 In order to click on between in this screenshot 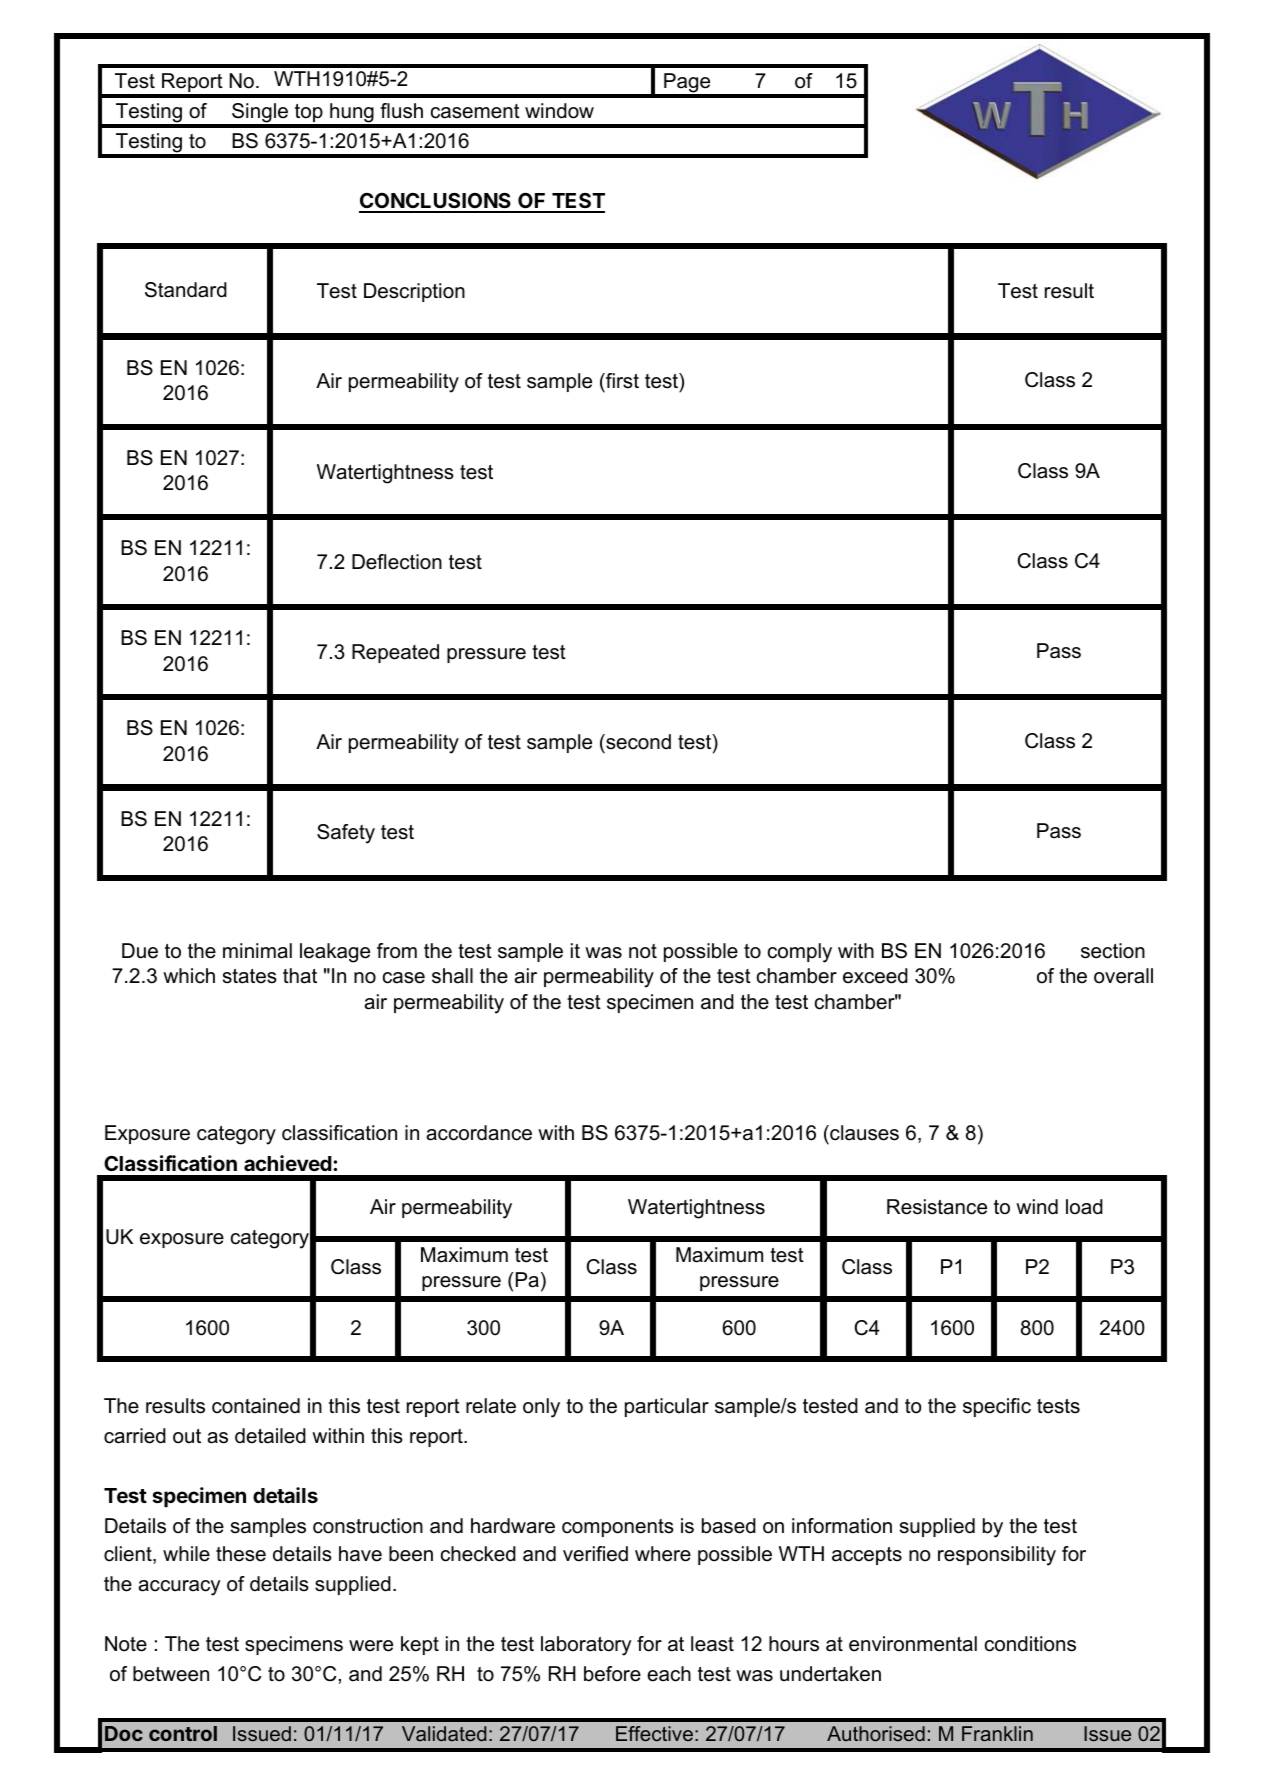, I will do `click(171, 1674)`.
